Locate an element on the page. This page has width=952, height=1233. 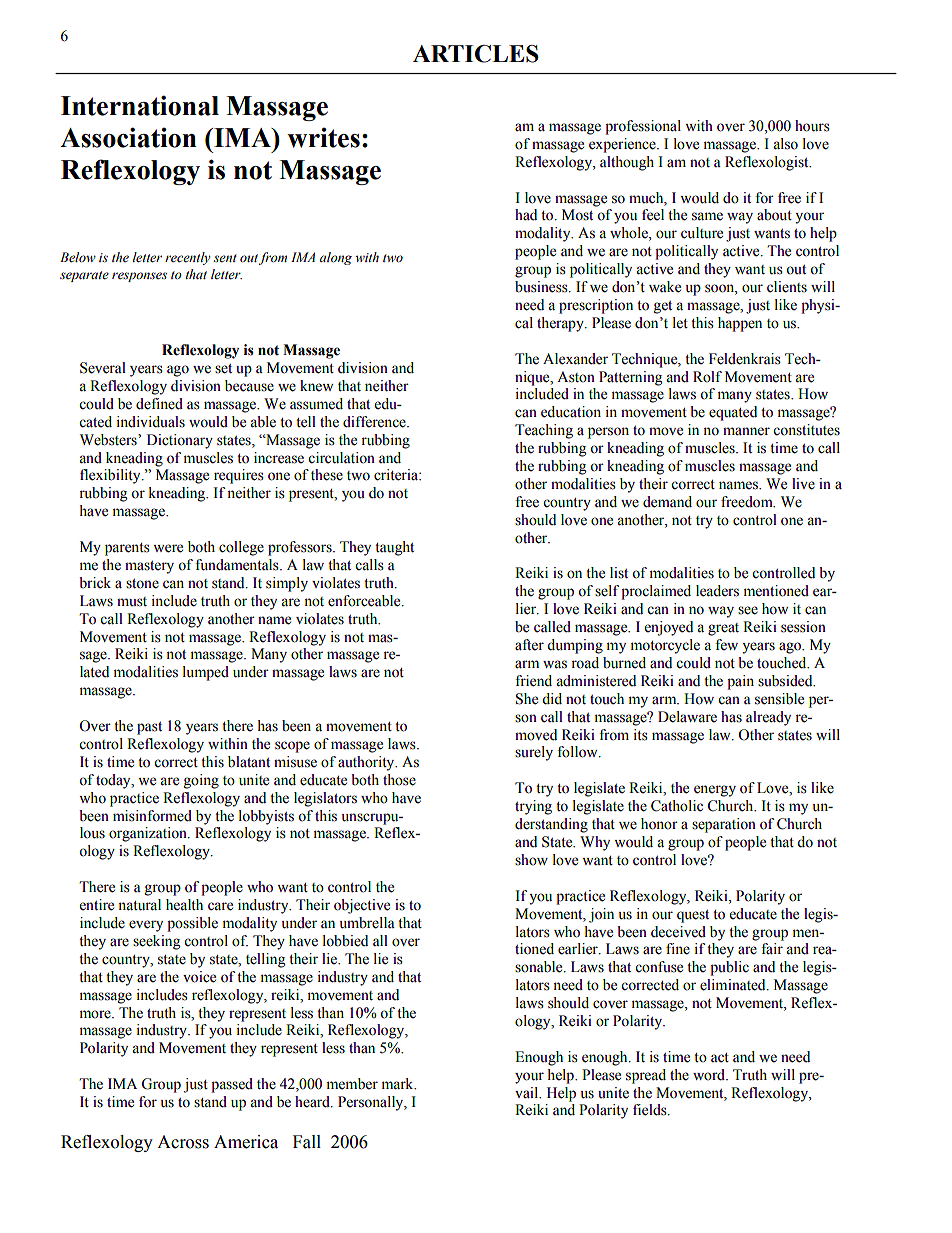
business is located at coordinates (542, 287).
